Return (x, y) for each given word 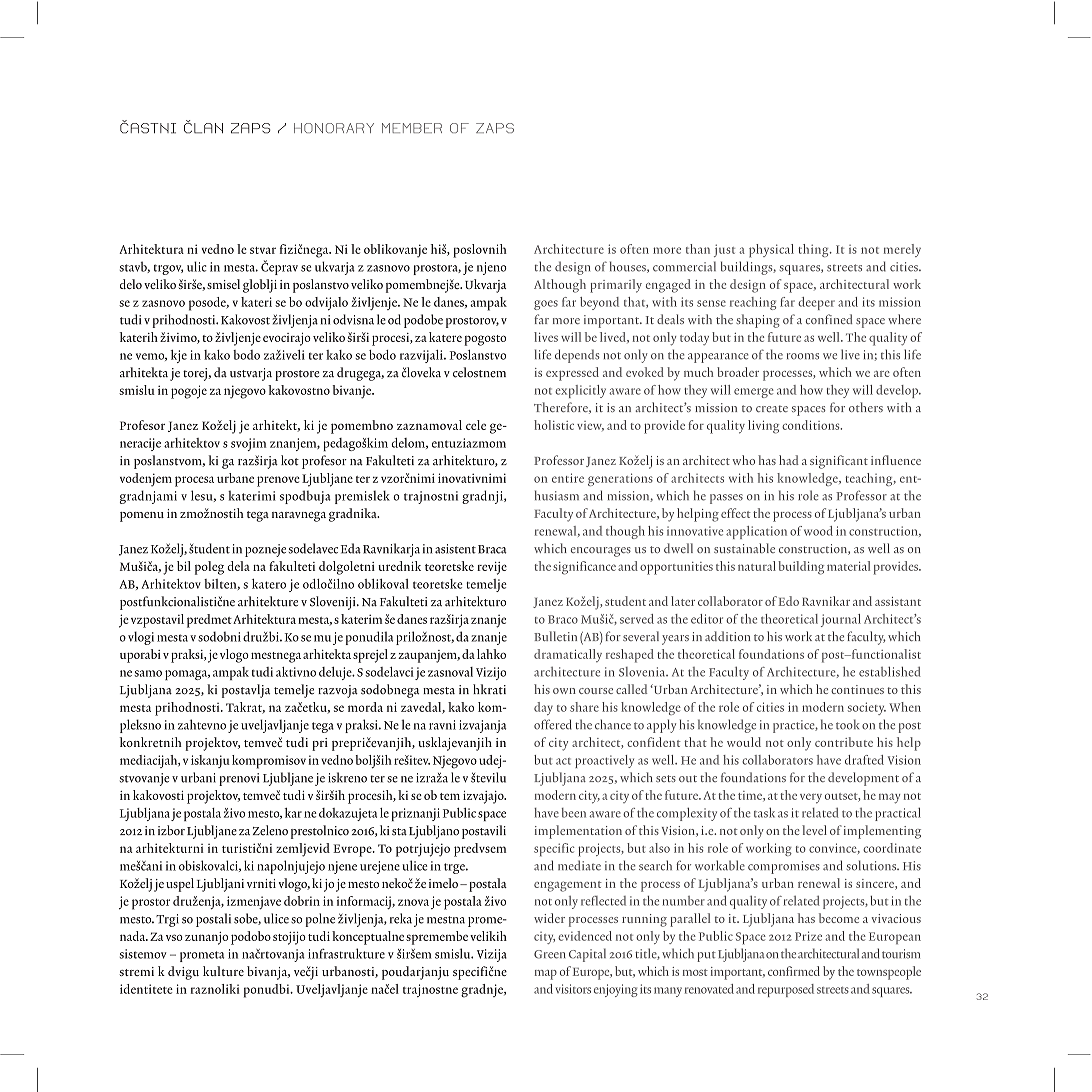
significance (584, 568)
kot (290, 460)
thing (814, 250)
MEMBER (412, 128)
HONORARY (334, 128)
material (848, 566)
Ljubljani (220, 885)
